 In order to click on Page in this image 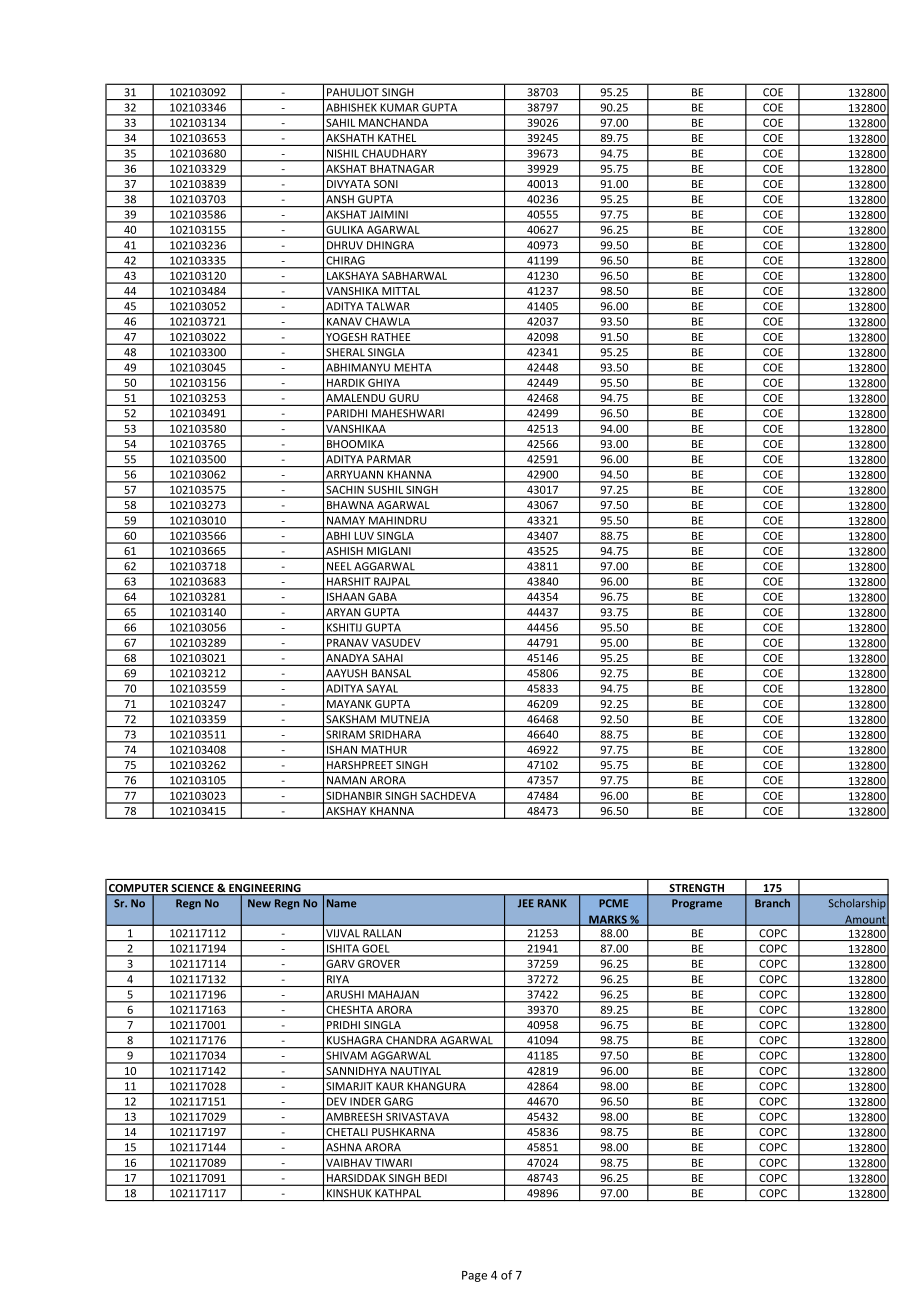, I will do `click(474, 1276)`.
